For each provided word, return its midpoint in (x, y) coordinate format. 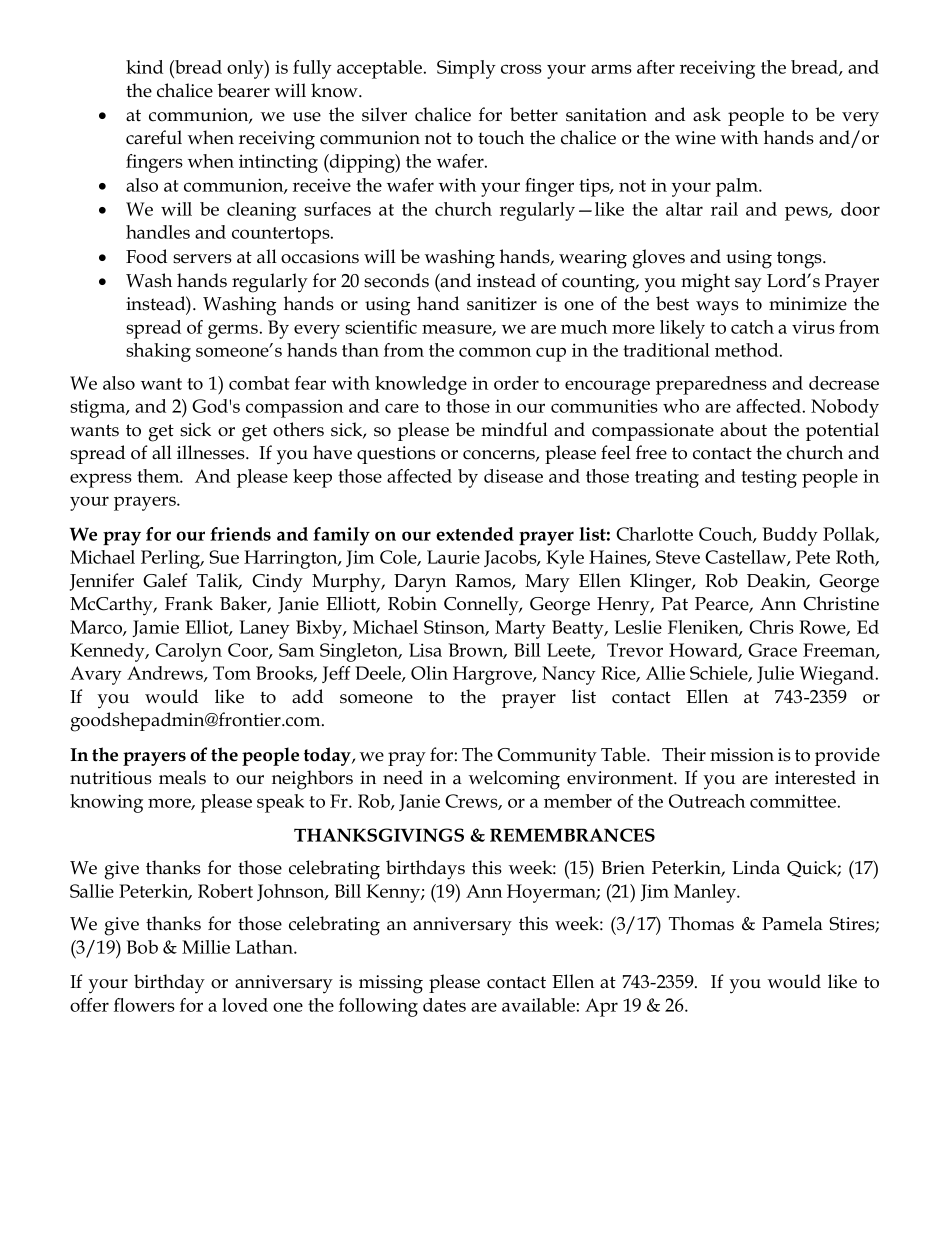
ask (707, 114)
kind (144, 67)
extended (475, 534)
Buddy (790, 536)
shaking (158, 352)
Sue (224, 557)
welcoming (514, 780)
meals (182, 777)
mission (742, 755)
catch (752, 327)
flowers (144, 1005)
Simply (466, 69)
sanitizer (502, 304)
